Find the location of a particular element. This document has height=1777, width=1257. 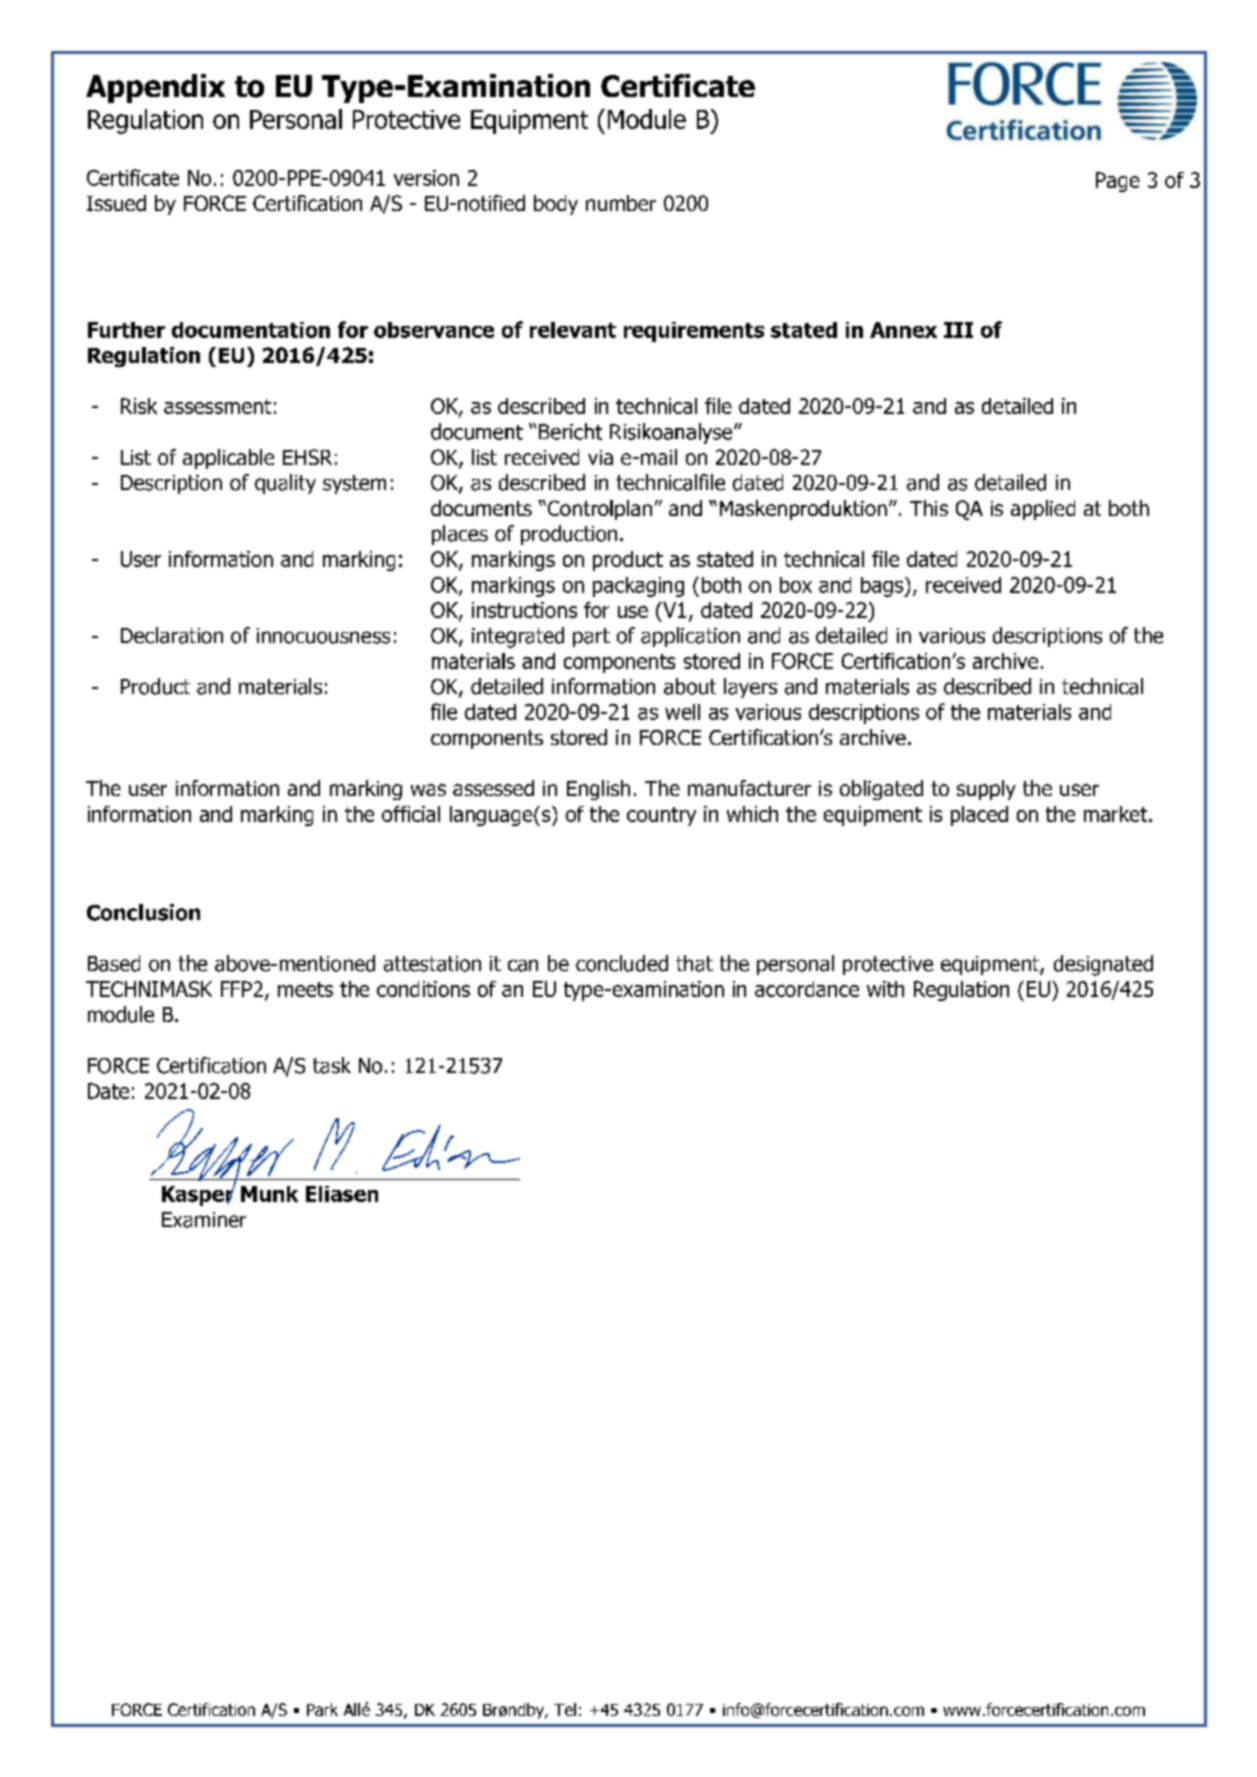

bags is located at coordinates (883, 587).
